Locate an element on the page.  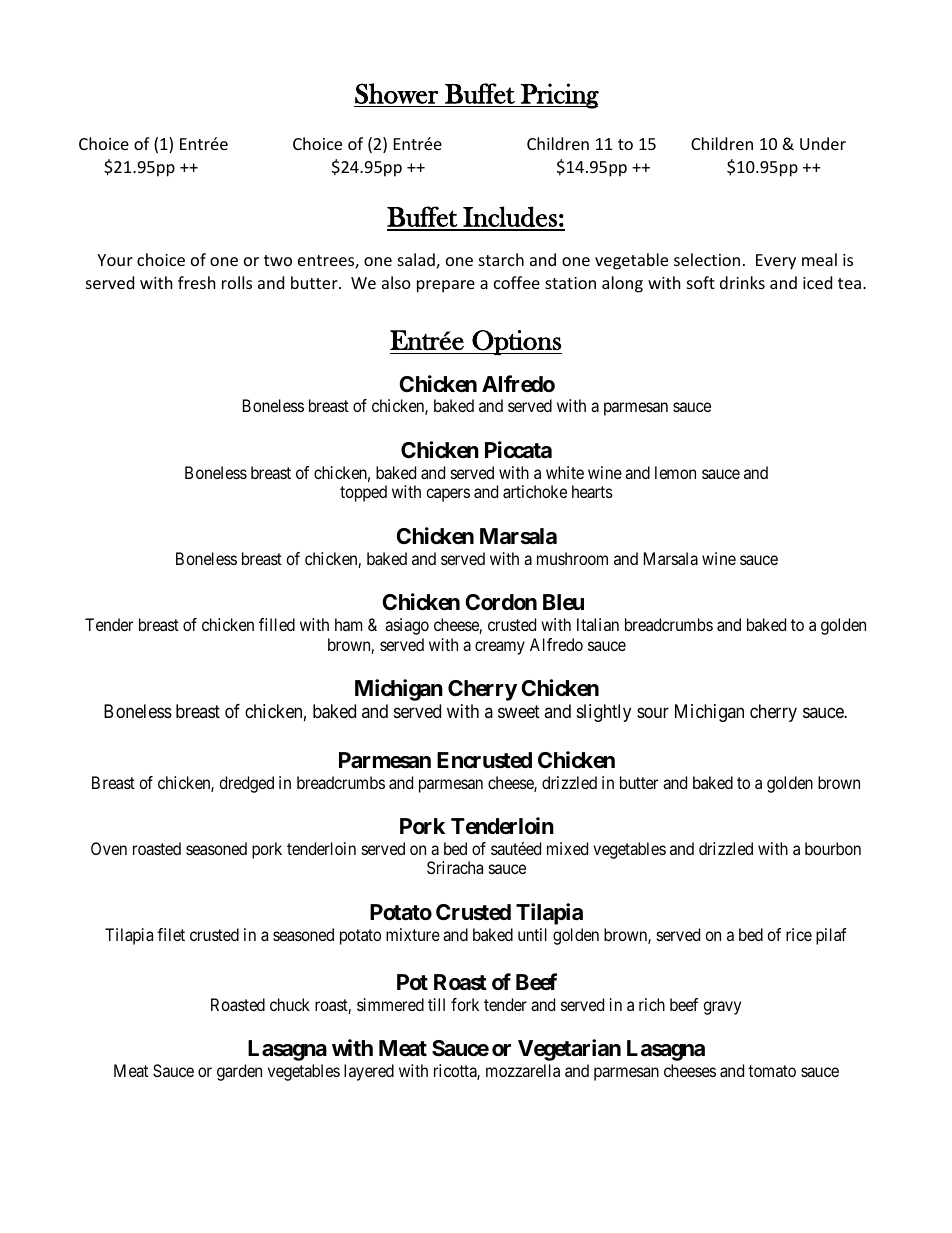
Cordon is located at coordinates (501, 602).
